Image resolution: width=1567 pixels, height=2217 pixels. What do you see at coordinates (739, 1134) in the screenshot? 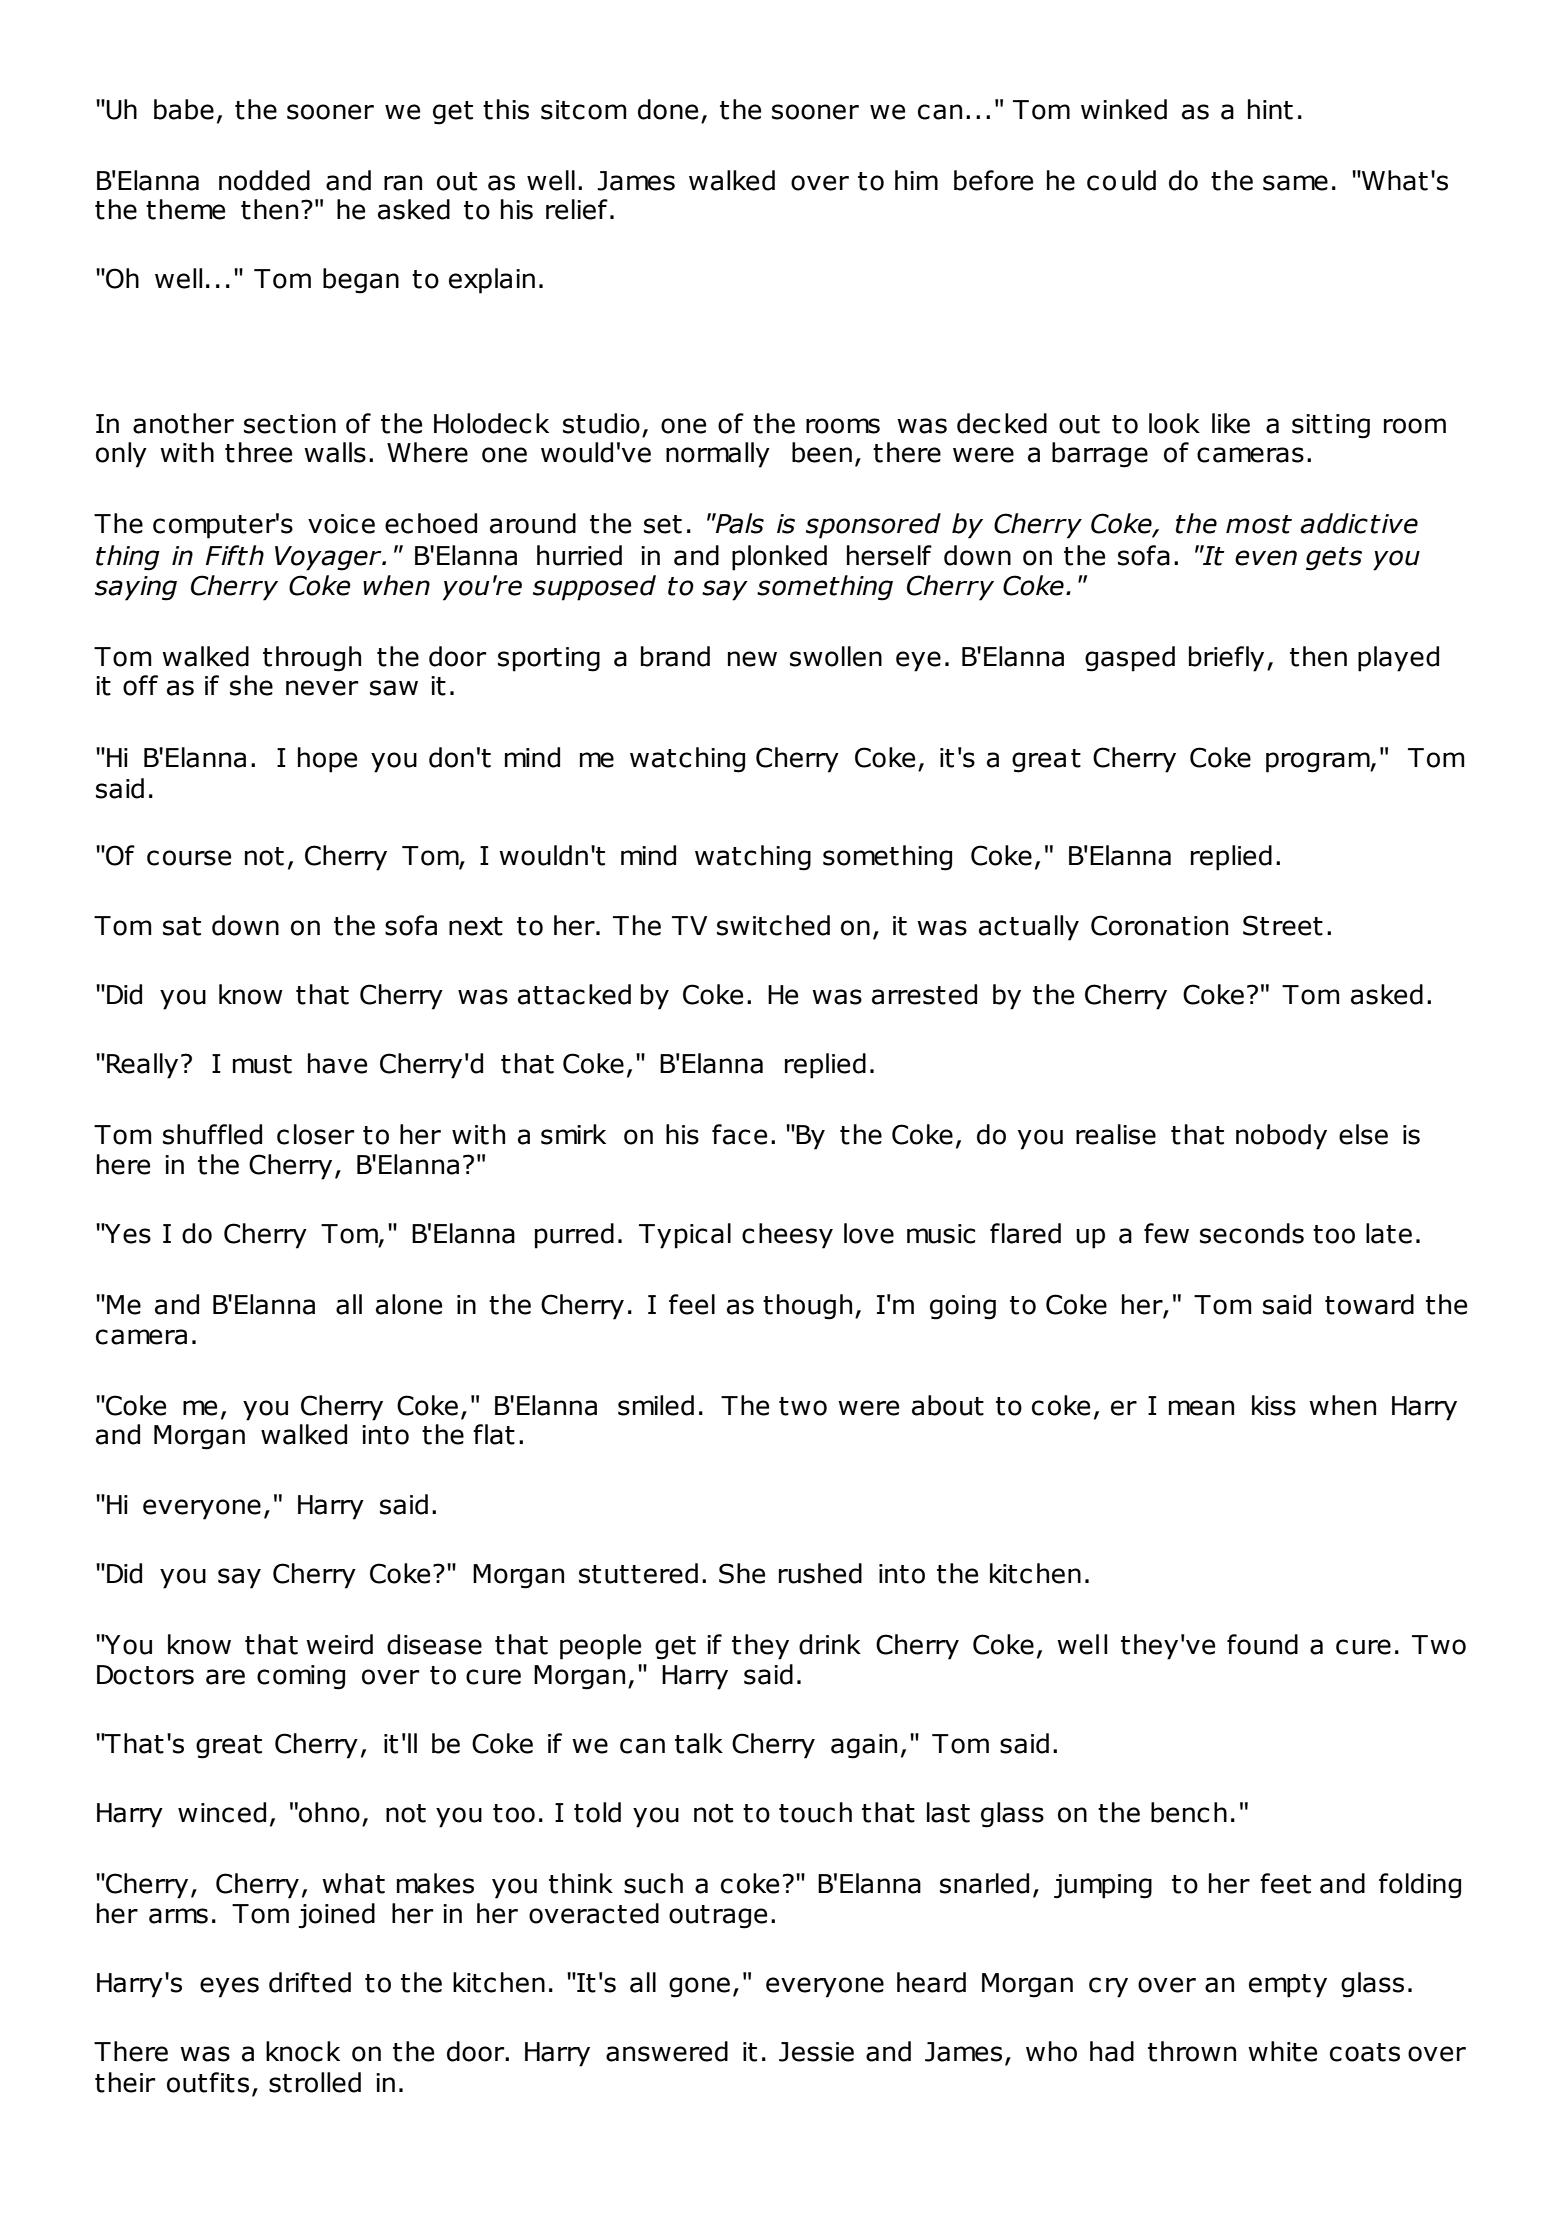
I see `face` at bounding box center [739, 1134].
